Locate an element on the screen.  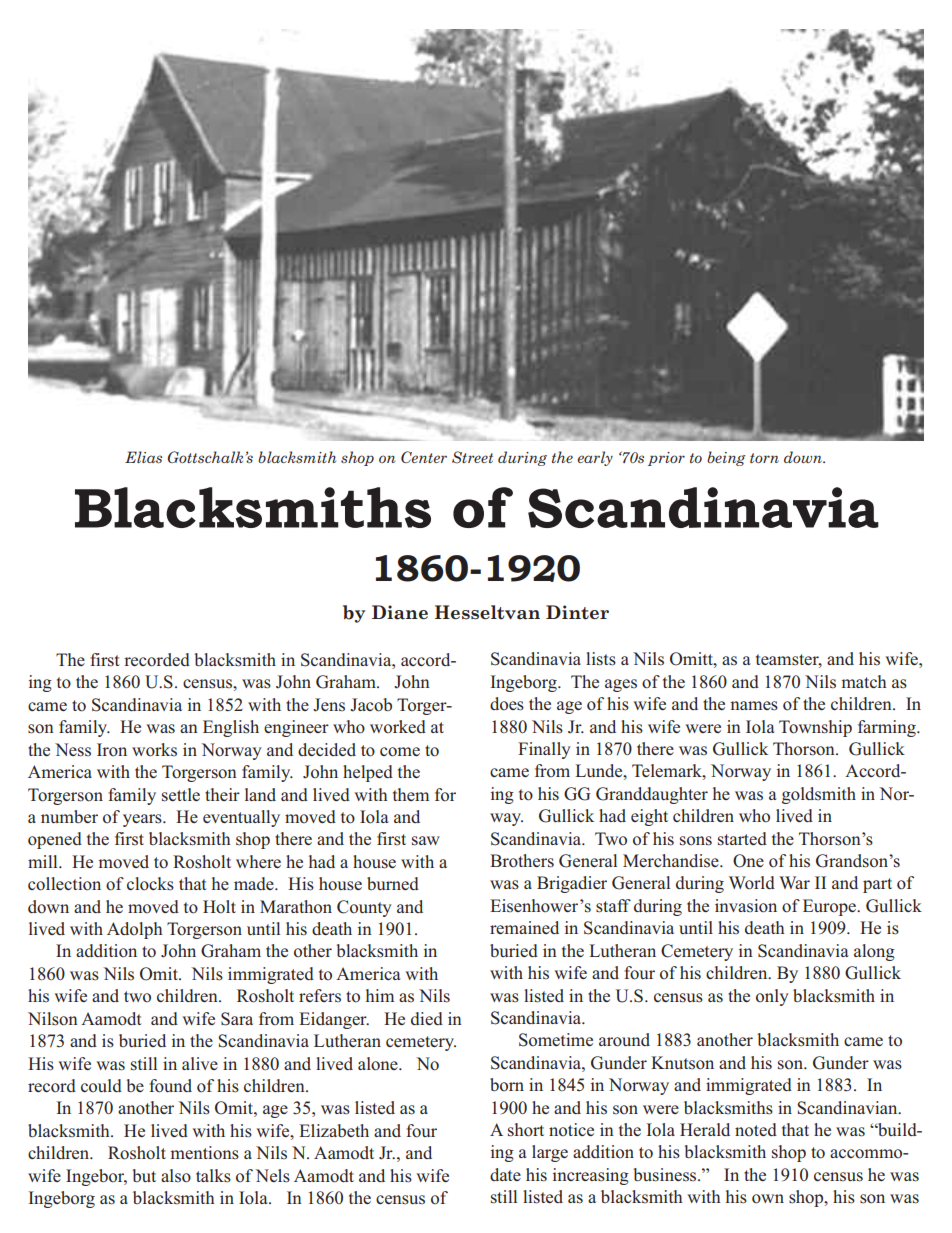
Elias is located at coordinates (143, 457).
